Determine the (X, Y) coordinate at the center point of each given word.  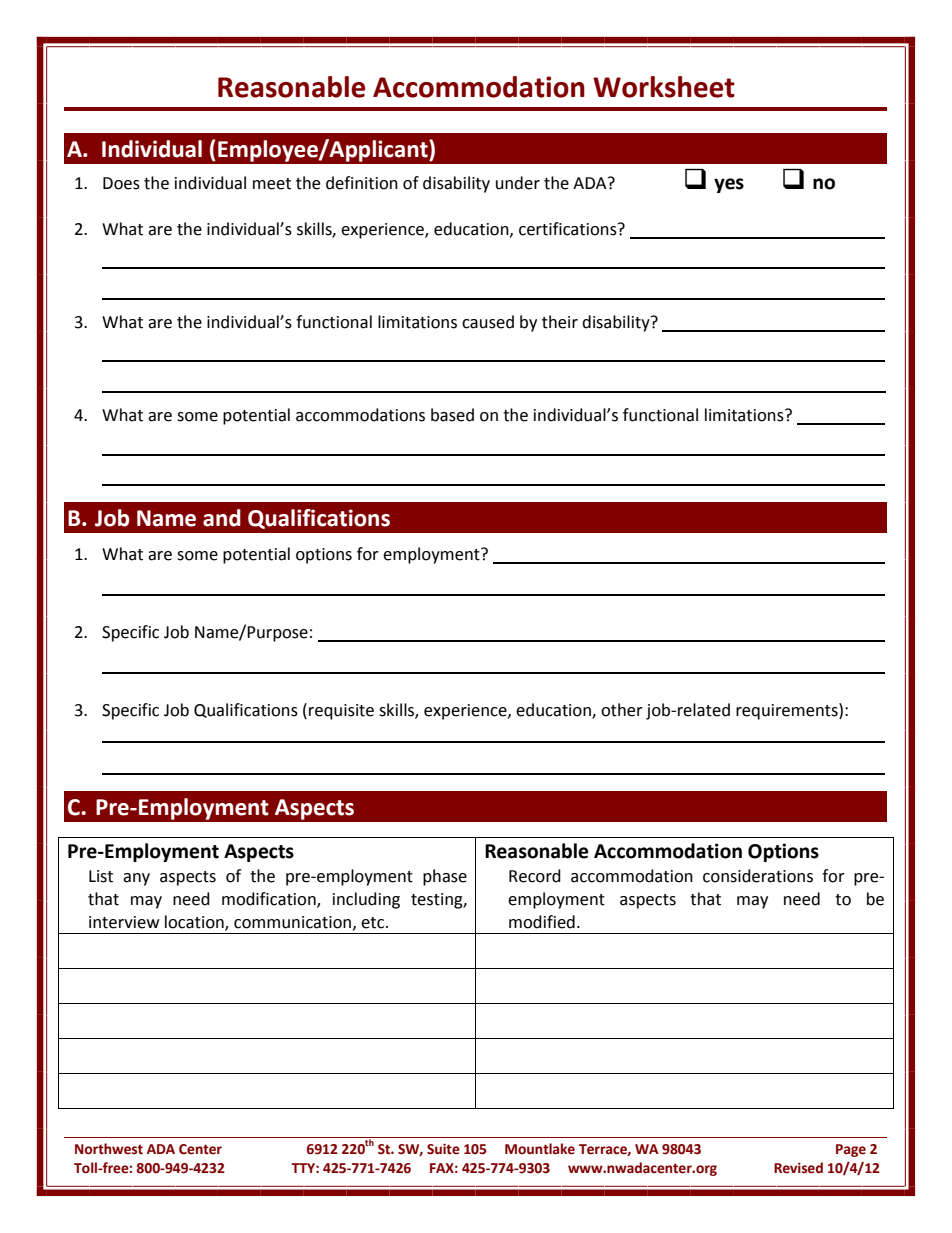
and (222, 518)
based (452, 415)
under (518, 183)
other (622, 710)
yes (729, 185)
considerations (758, 876)
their (560, 322)
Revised (798, 1168)
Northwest (109, 1149)
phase (445, 877)
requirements (788, 711)
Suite (443, 1149)
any (136, 879)
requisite (341, 712)
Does (121, 183)
